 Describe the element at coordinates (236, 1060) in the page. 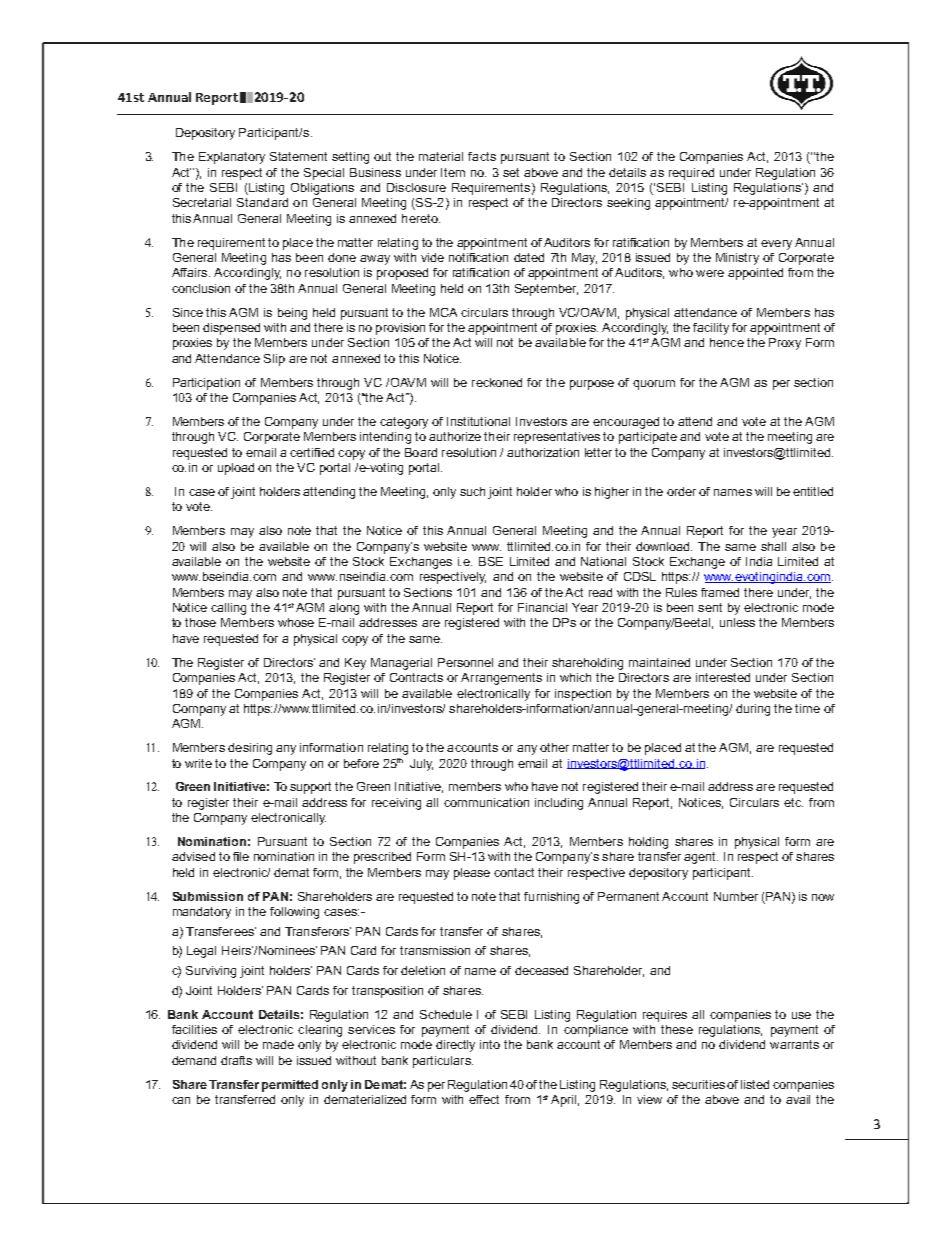

I see `drafts` at that location.
